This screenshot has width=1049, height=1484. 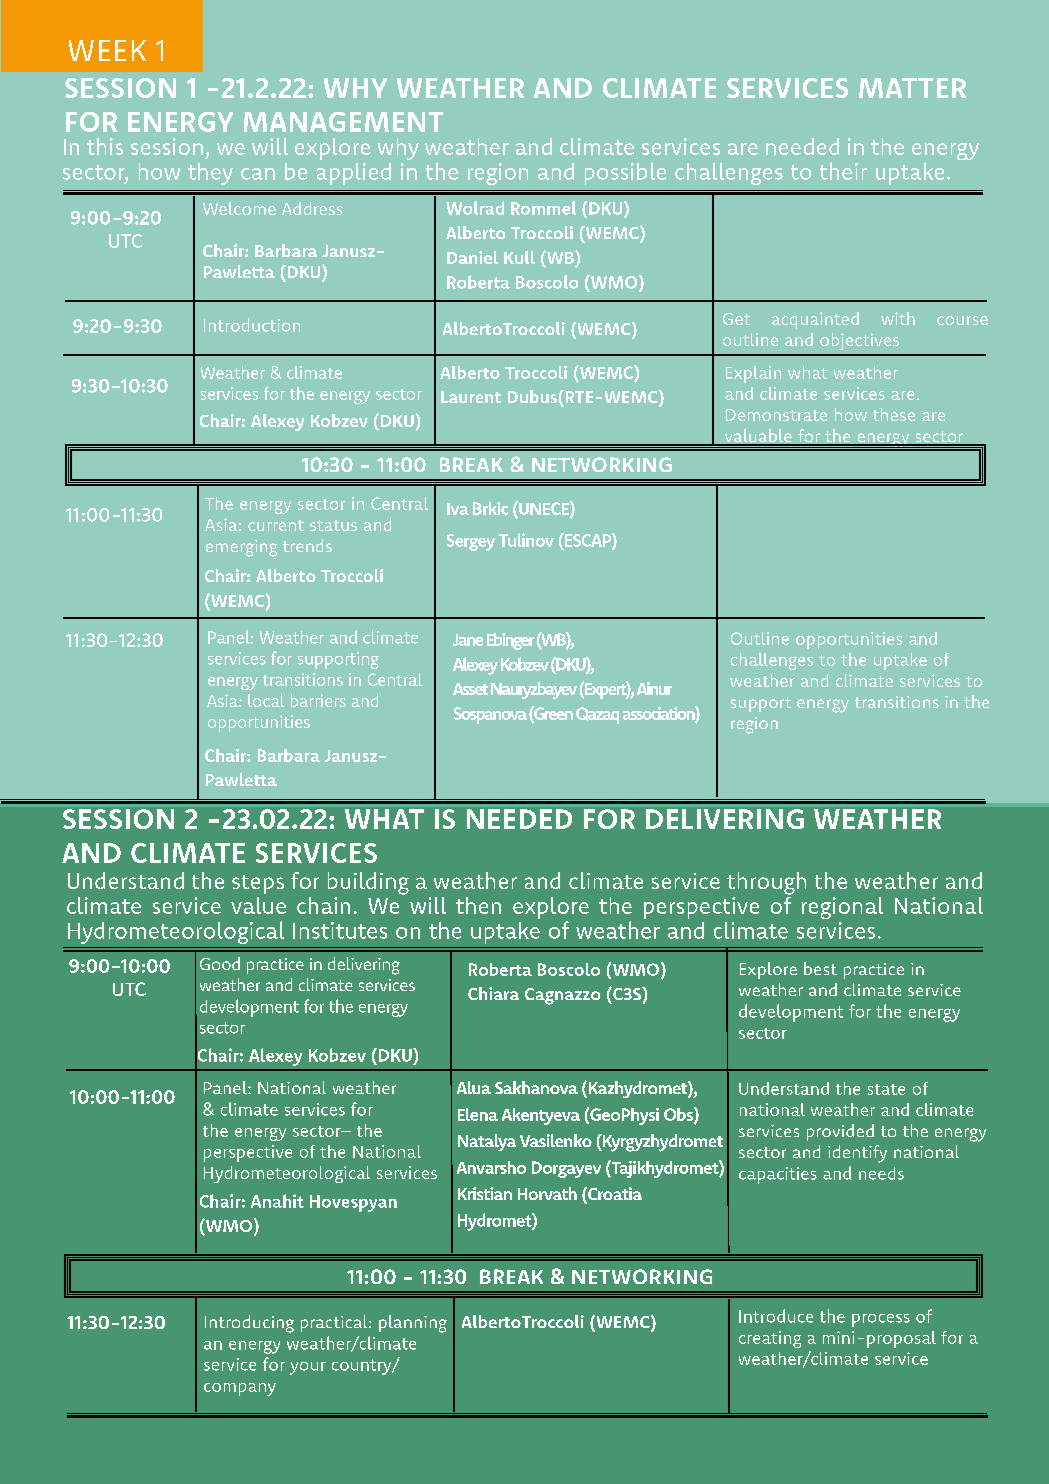 What do you see at coordinates (252, 325) in the screenshot?
I see `Introduction` at bounding box center [252, 325].
